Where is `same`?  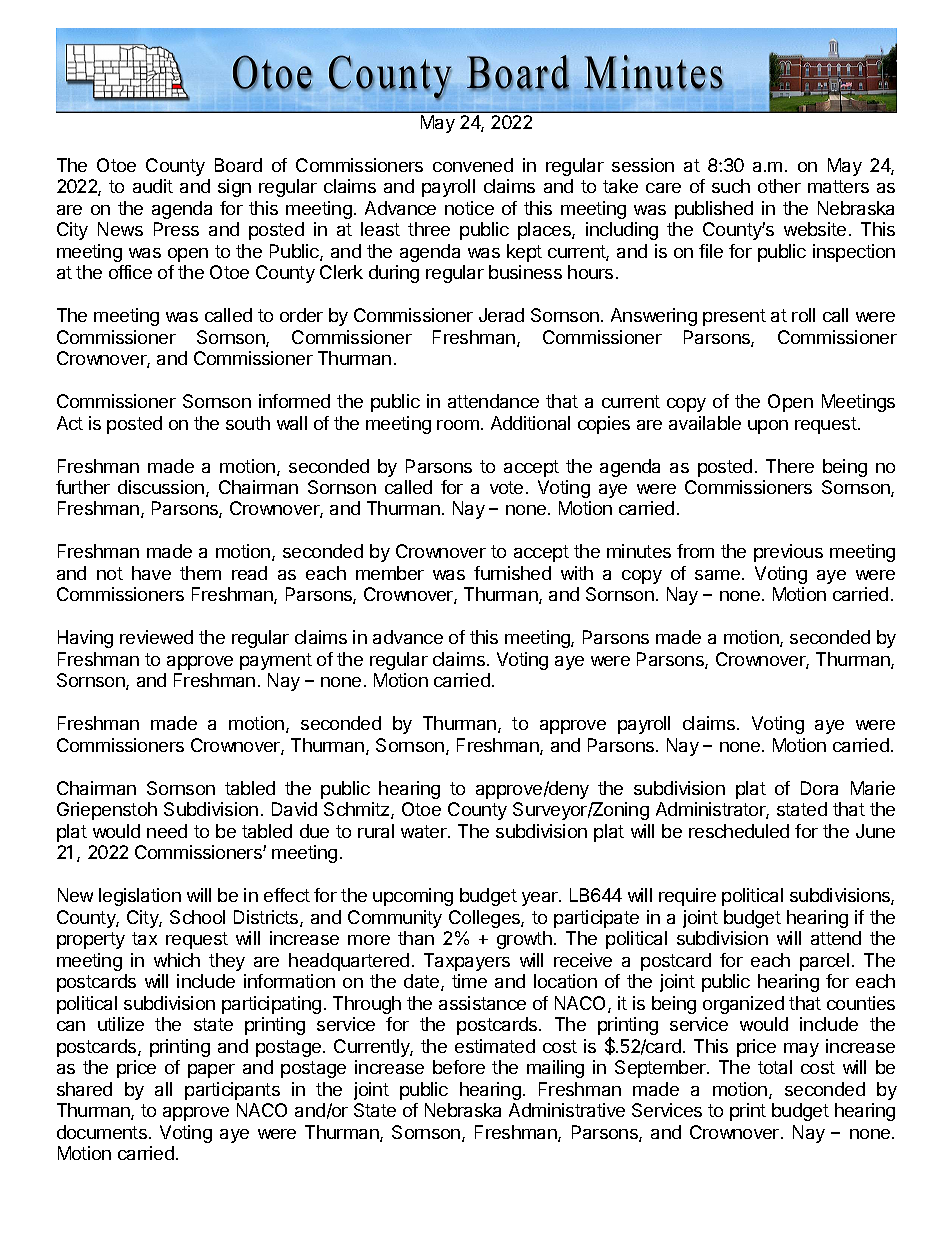
same is located at coordinates (717, 575).
